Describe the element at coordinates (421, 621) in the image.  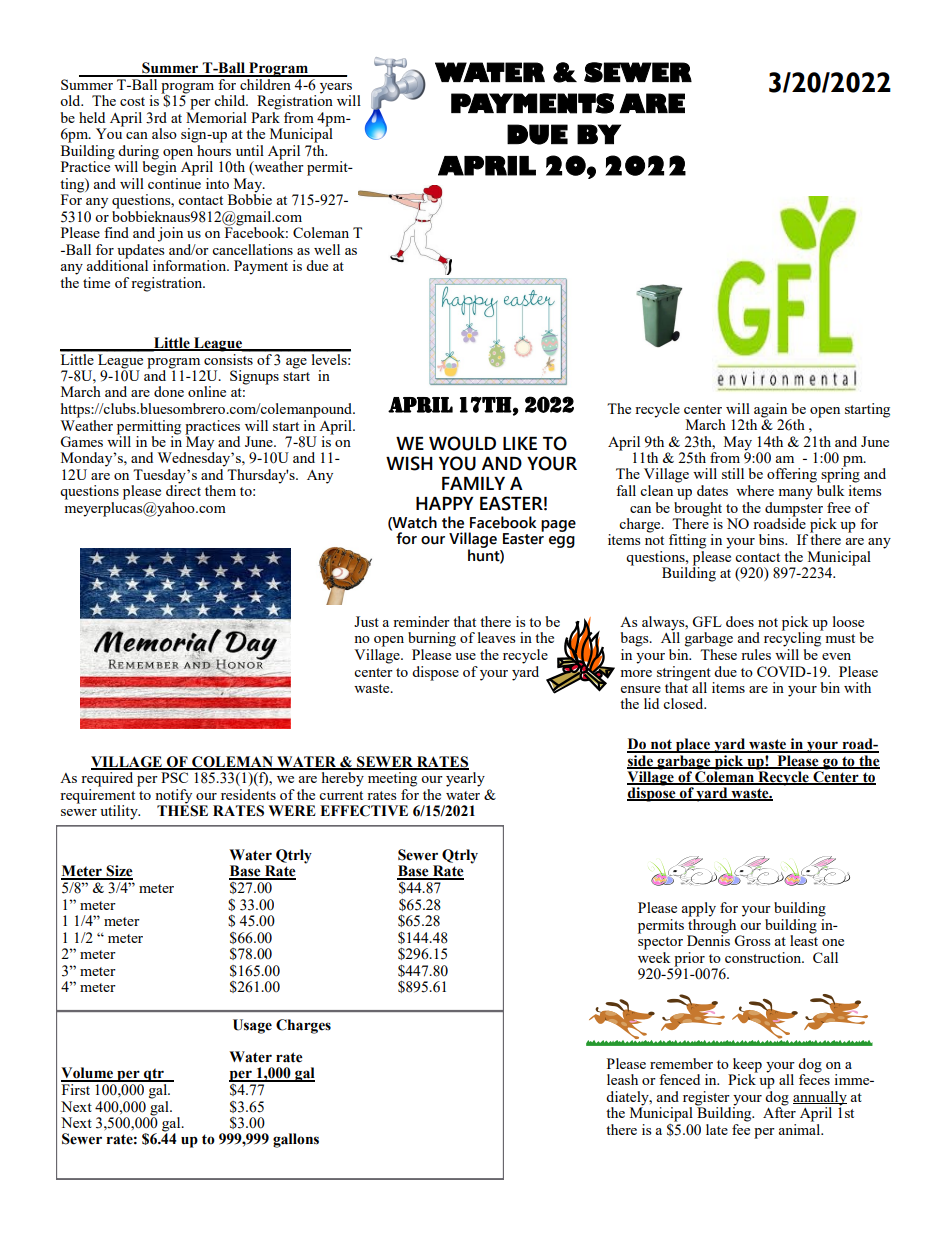
I see `reminder` at that location.
